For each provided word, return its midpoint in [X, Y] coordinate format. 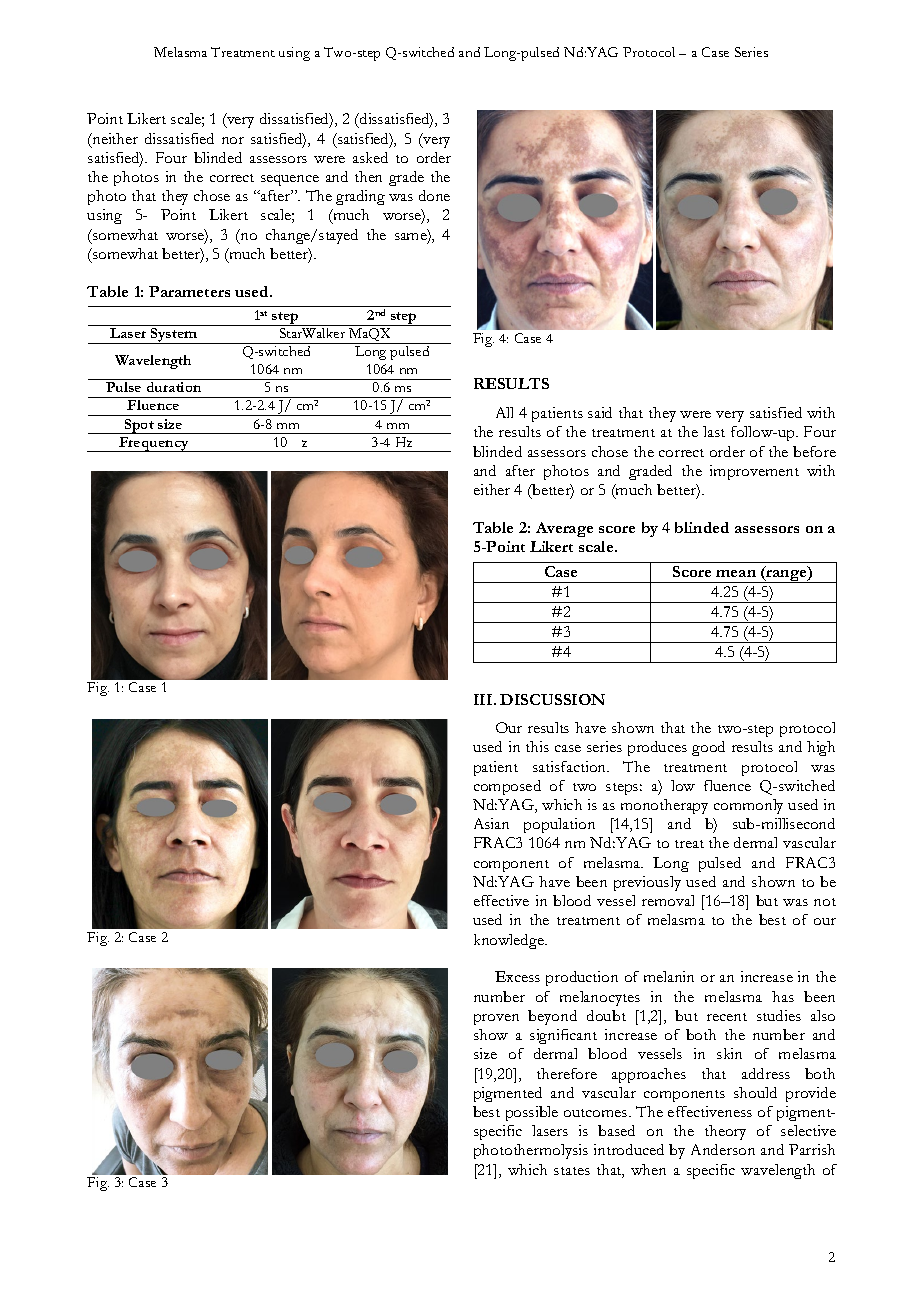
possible [532, 1113]
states [572, 1171]
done [434, 195]
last [714, 431]
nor [233, 140]
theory [725, 1132]
